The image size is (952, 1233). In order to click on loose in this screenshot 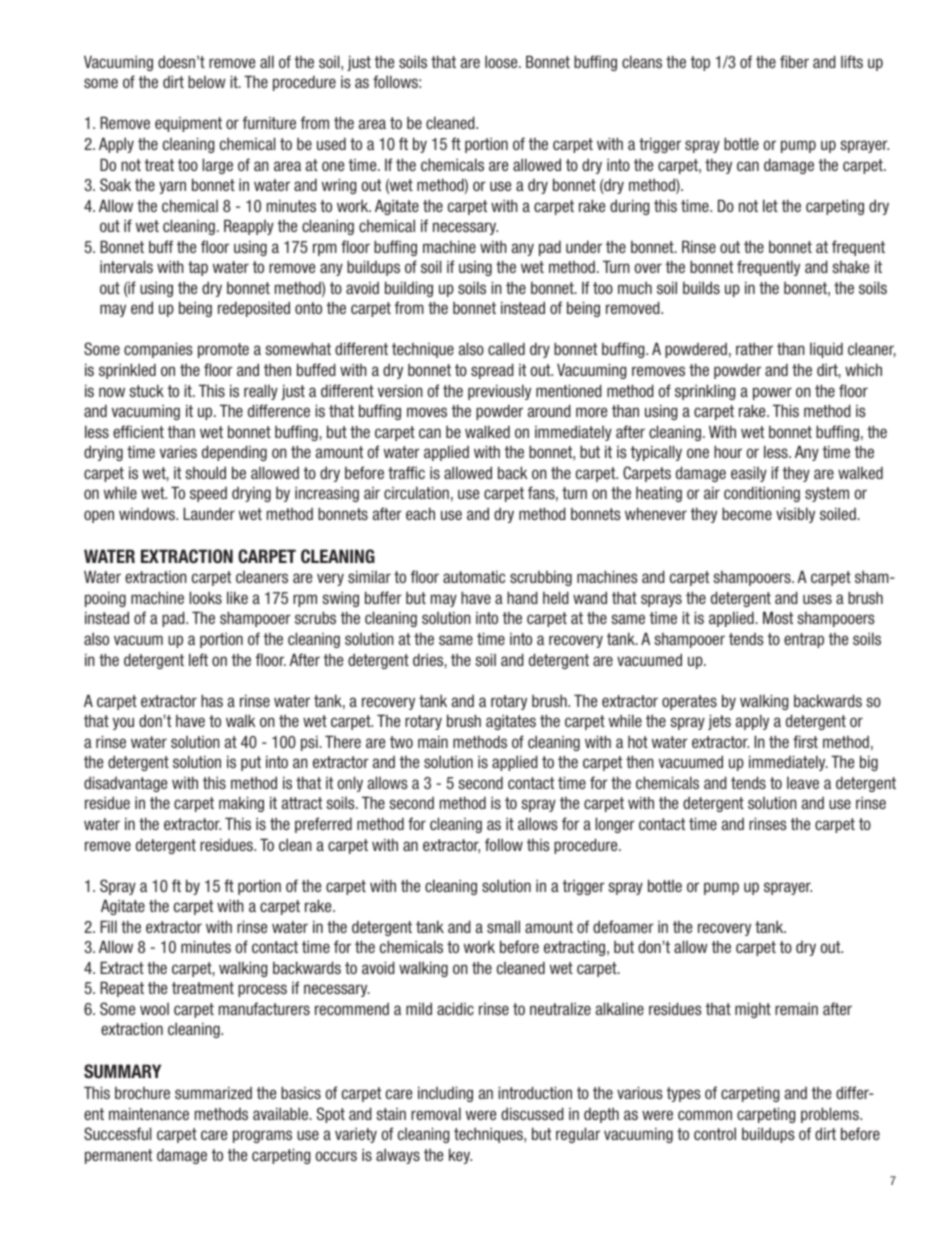, I will do `click(502, 61)`.
